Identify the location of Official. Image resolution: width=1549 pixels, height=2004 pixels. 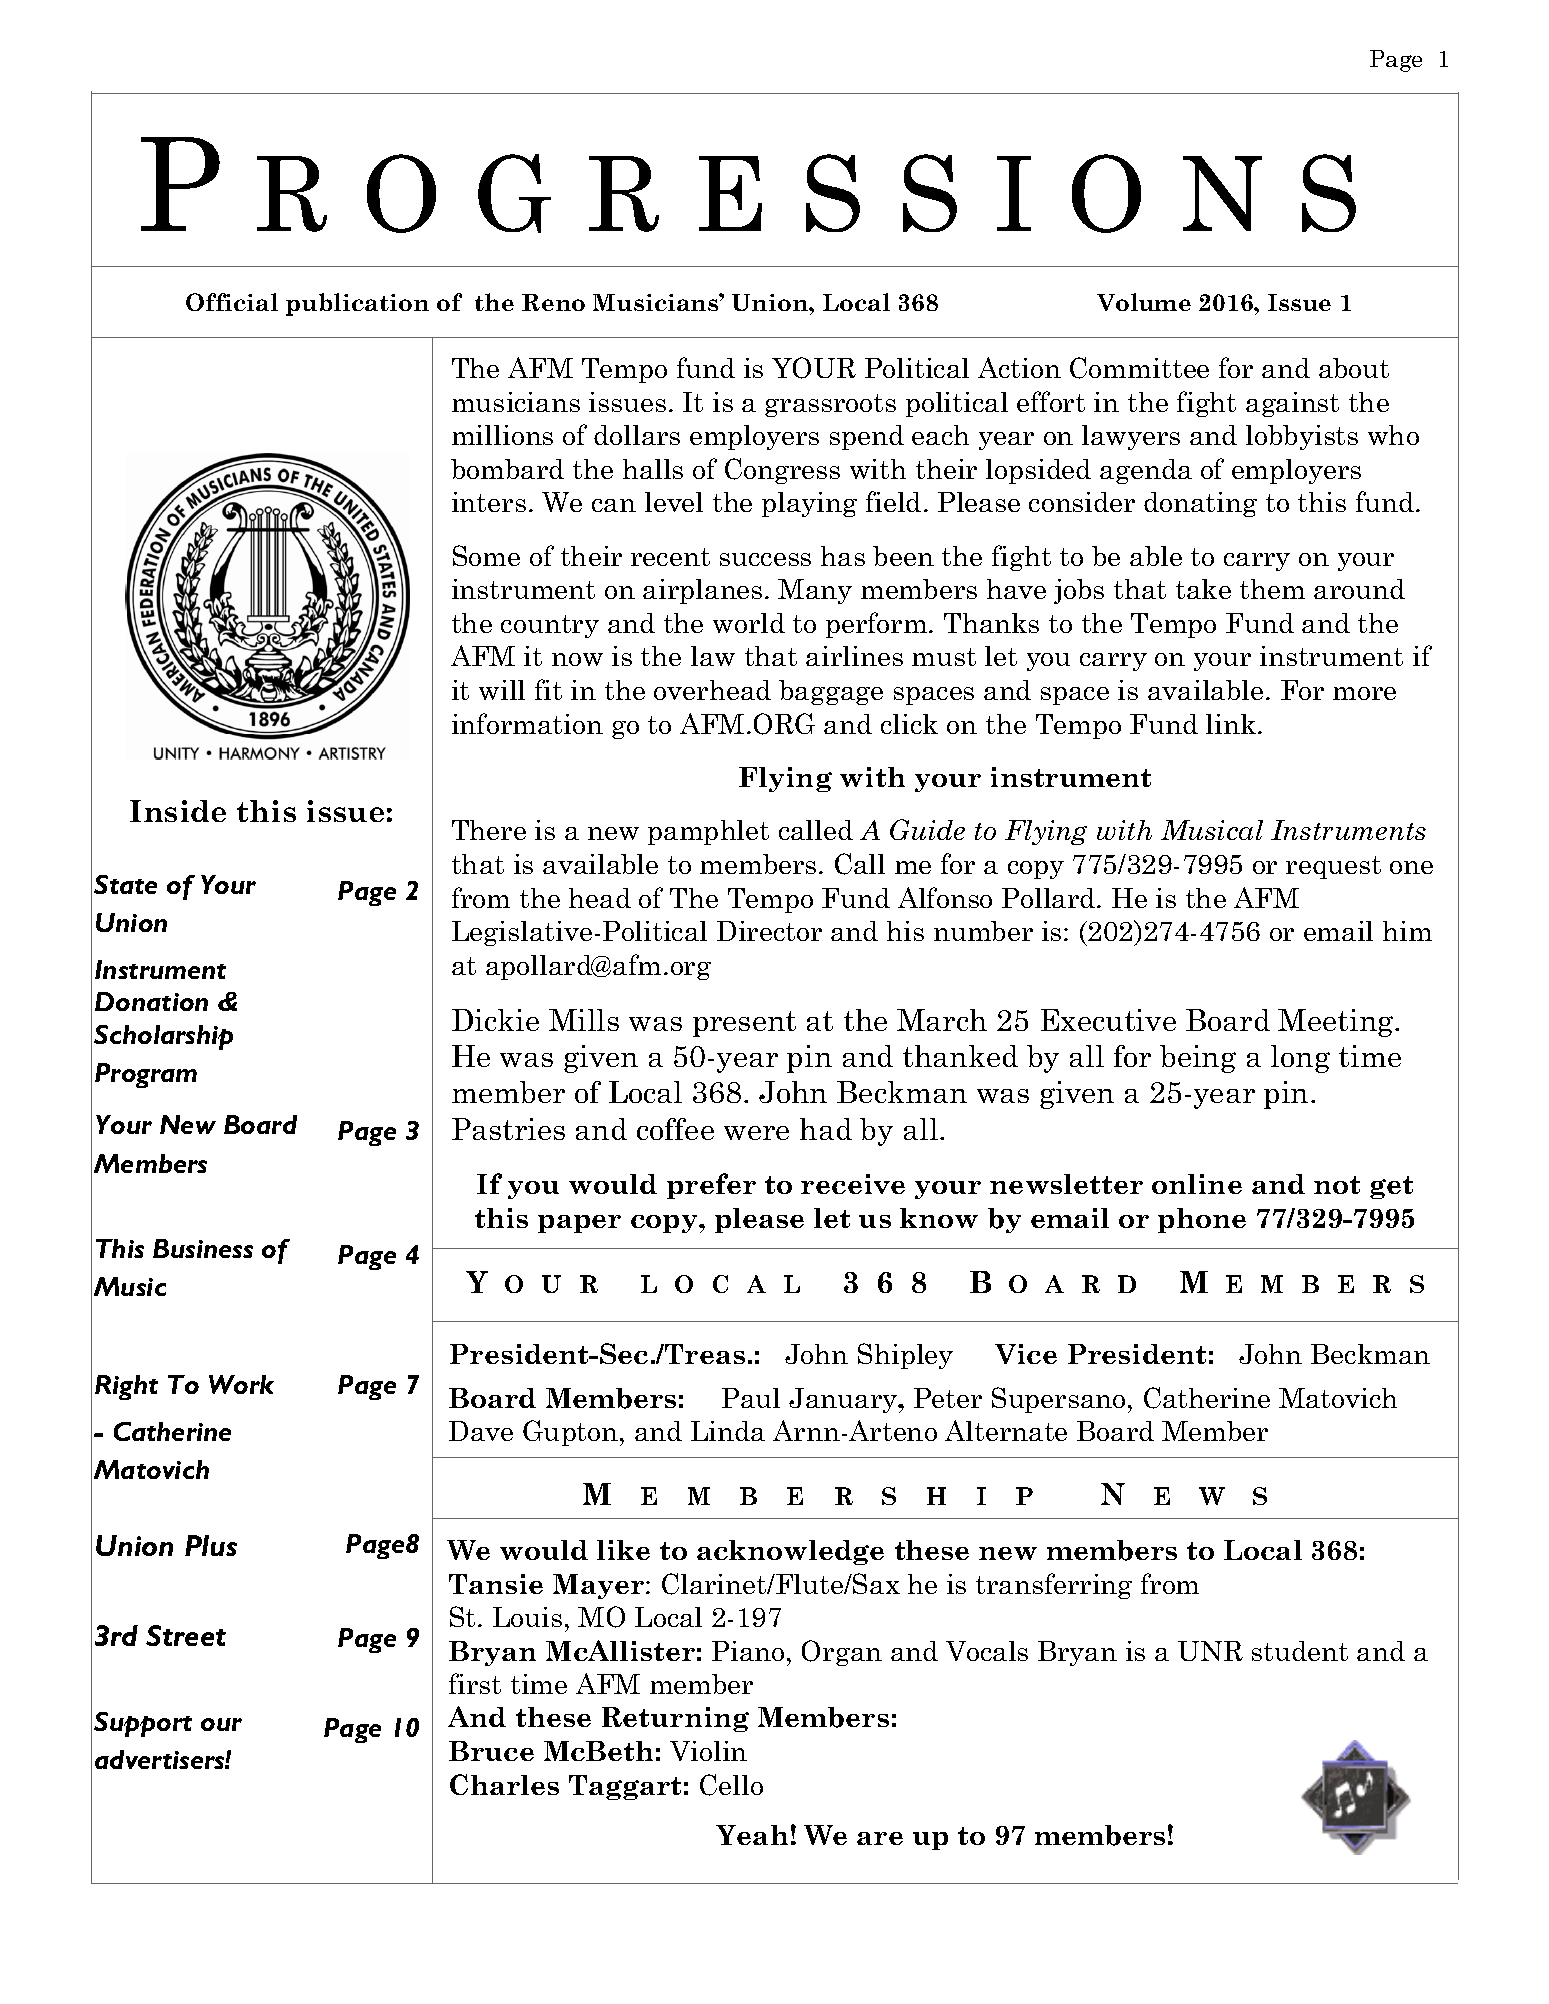
(232, 302).
